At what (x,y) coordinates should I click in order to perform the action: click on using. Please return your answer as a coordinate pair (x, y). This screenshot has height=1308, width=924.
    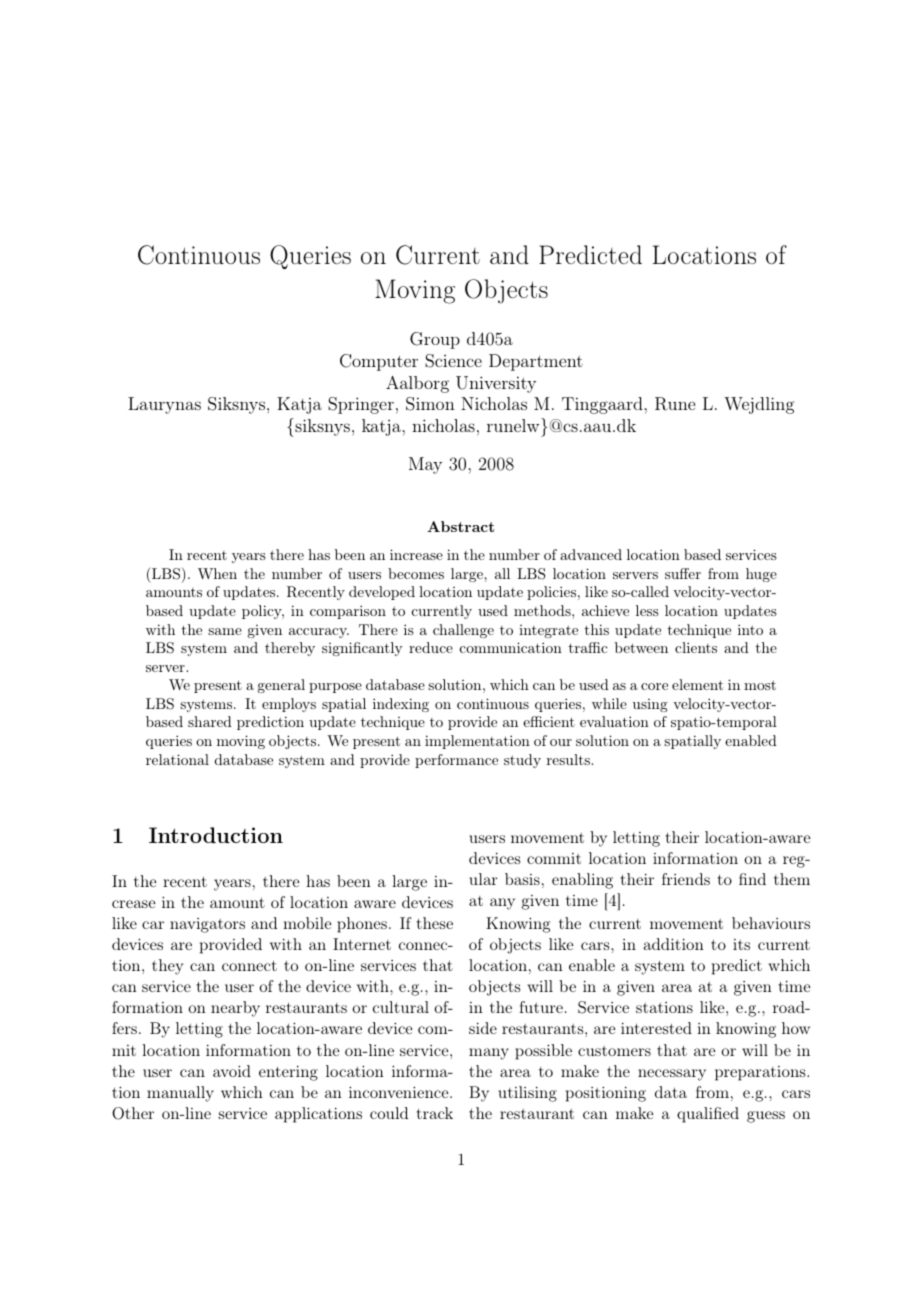
    Looking at the image, I should click on (650, 705).
